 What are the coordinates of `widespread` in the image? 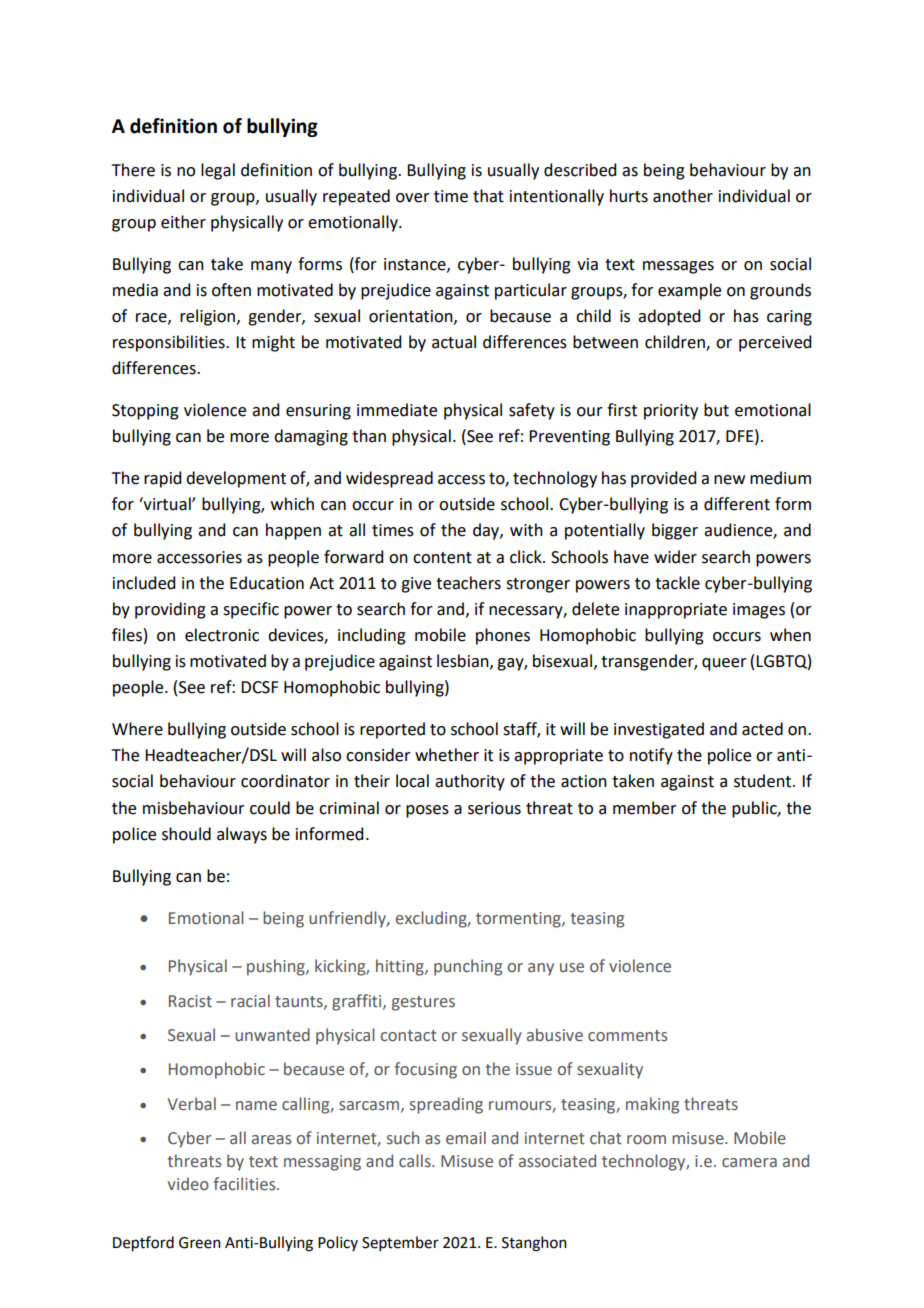 It's located at (389, 479).
